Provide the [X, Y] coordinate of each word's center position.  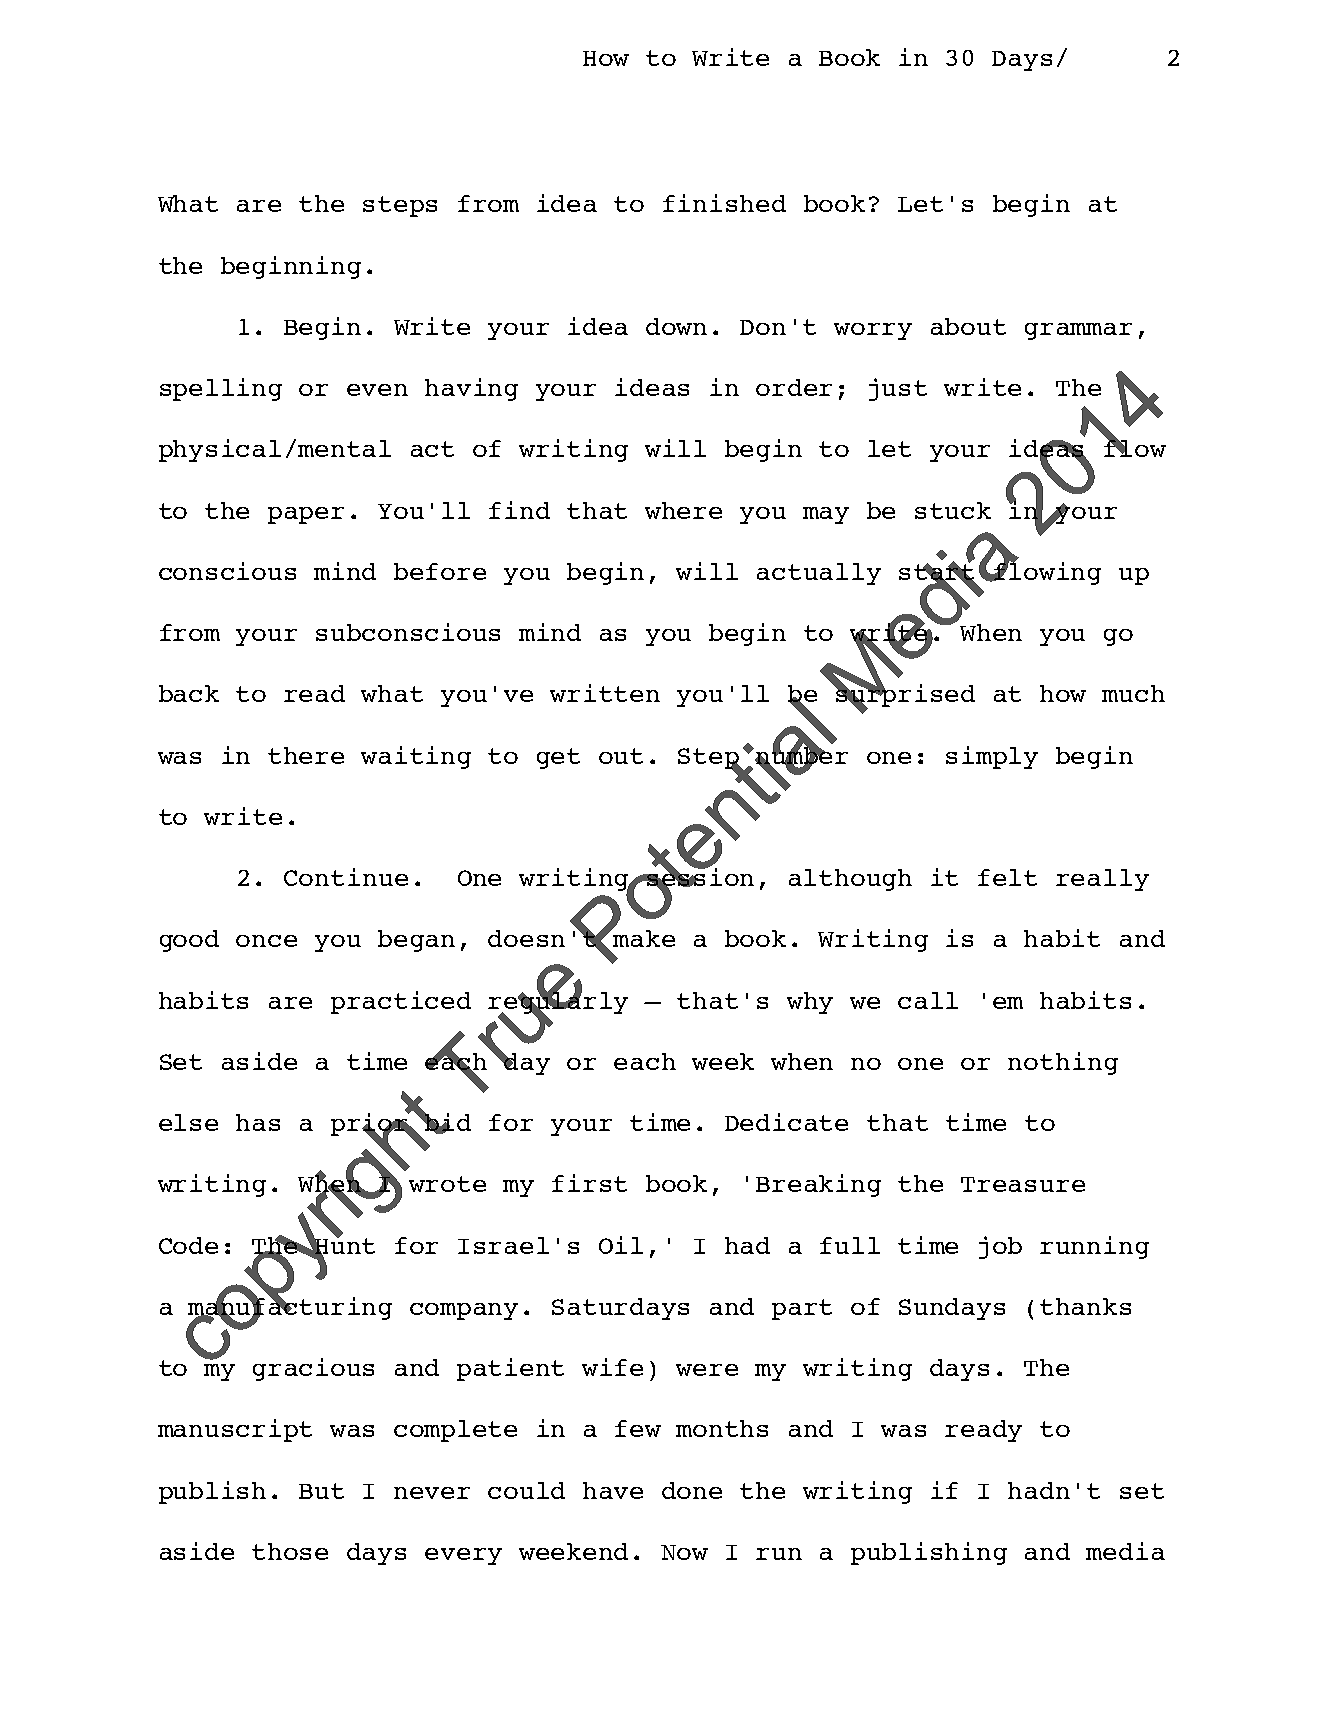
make [643, 937]
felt [1007, 877]
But [321, 1491]
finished [724, 203]
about [968, 326]
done [692, 1490]
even [377, 390]
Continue [346, 877]
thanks [1085, 1306]
